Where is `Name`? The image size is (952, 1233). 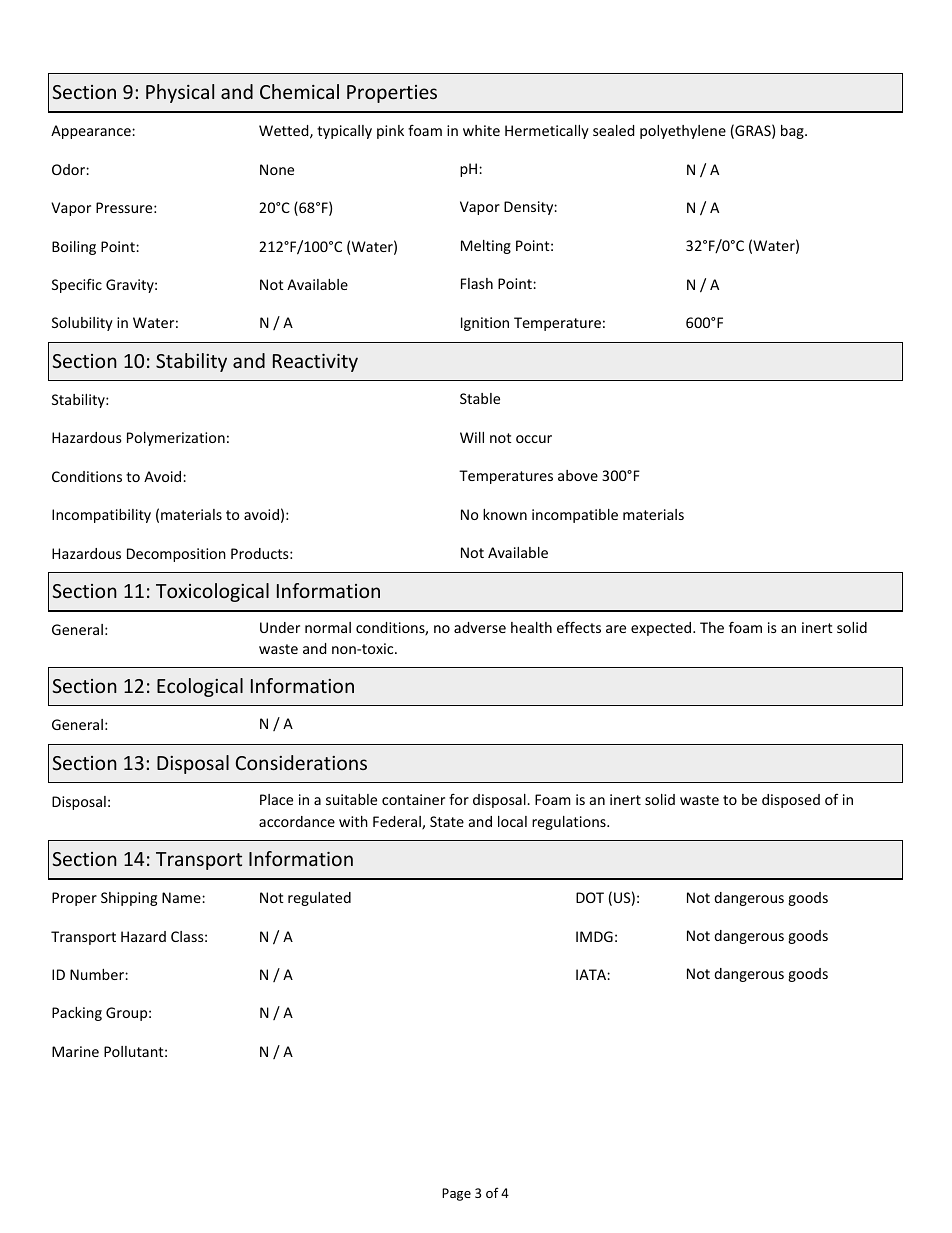
Name is located at coordinates (182, 897).
